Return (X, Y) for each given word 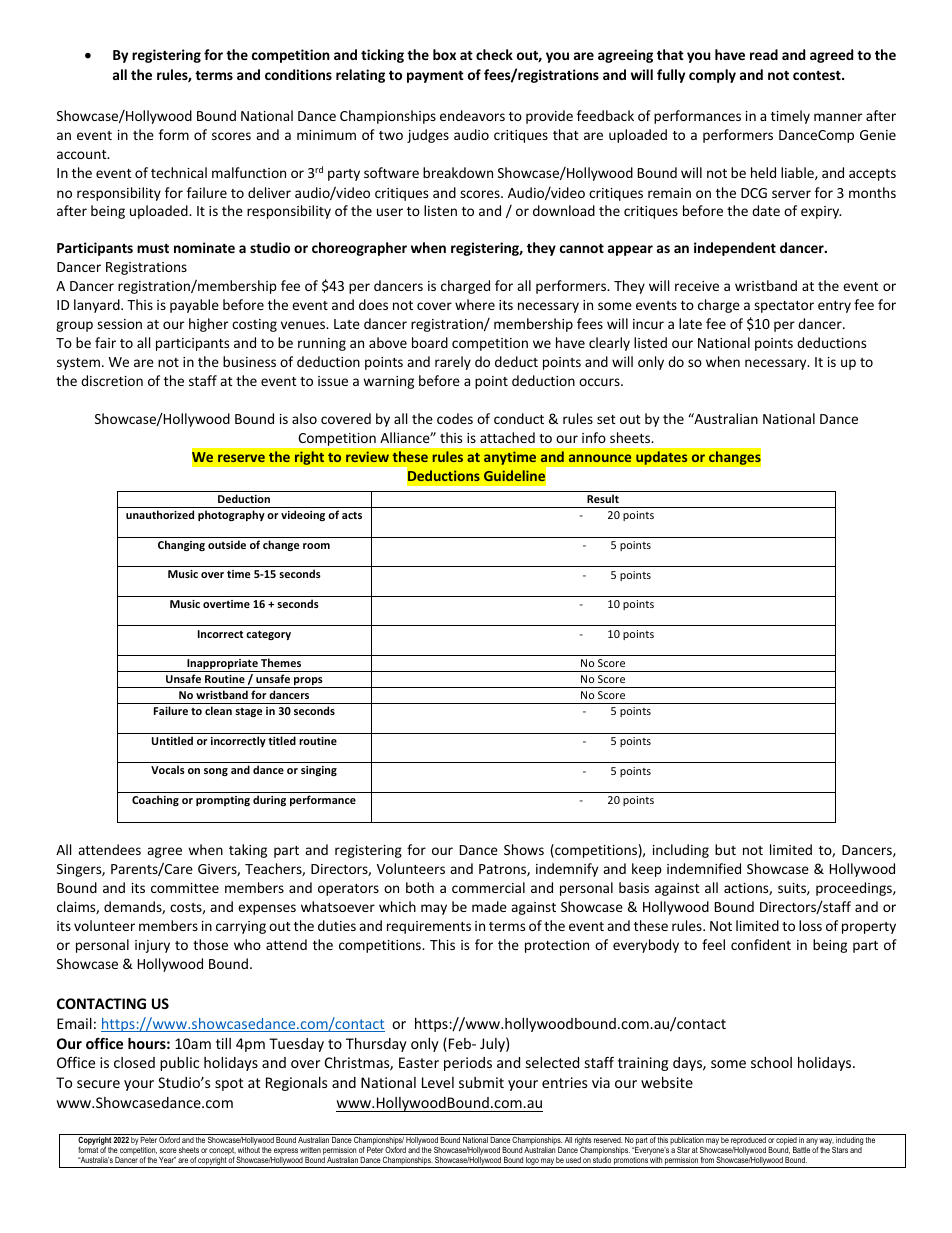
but (725, 849)
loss (810, 925)
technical (179, 172)
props (308, 682)
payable (194, 306)
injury (152, 946)
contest (818, 75)
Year (167, 1160)
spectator (784, 307)
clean (218, 710)
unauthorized (160, 514)
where (475, 304)
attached (507, 437)
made (489, 906)
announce (600, 458)
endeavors (472, 115)
